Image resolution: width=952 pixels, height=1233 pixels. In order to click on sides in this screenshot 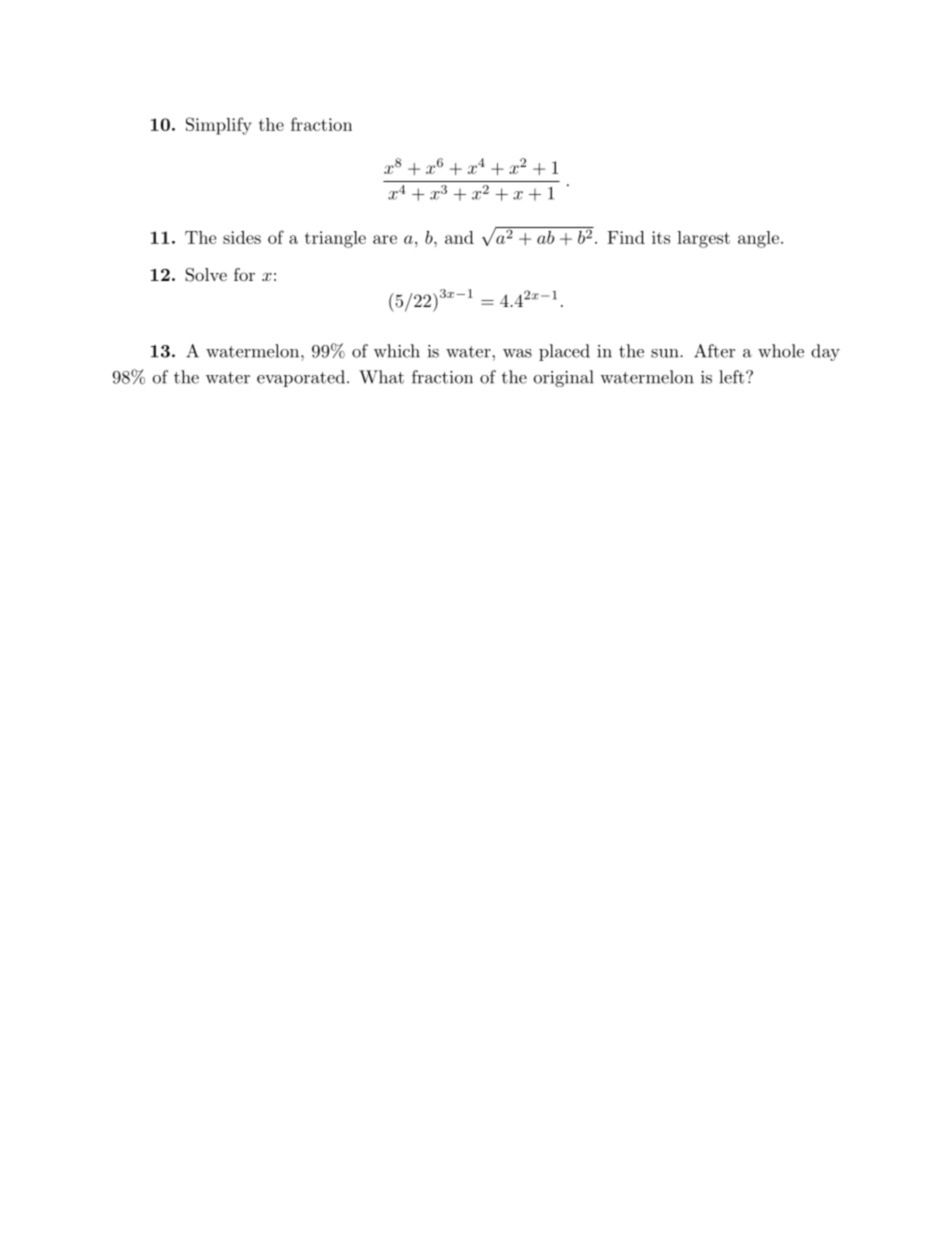, I will do `click(242, 237)`.
